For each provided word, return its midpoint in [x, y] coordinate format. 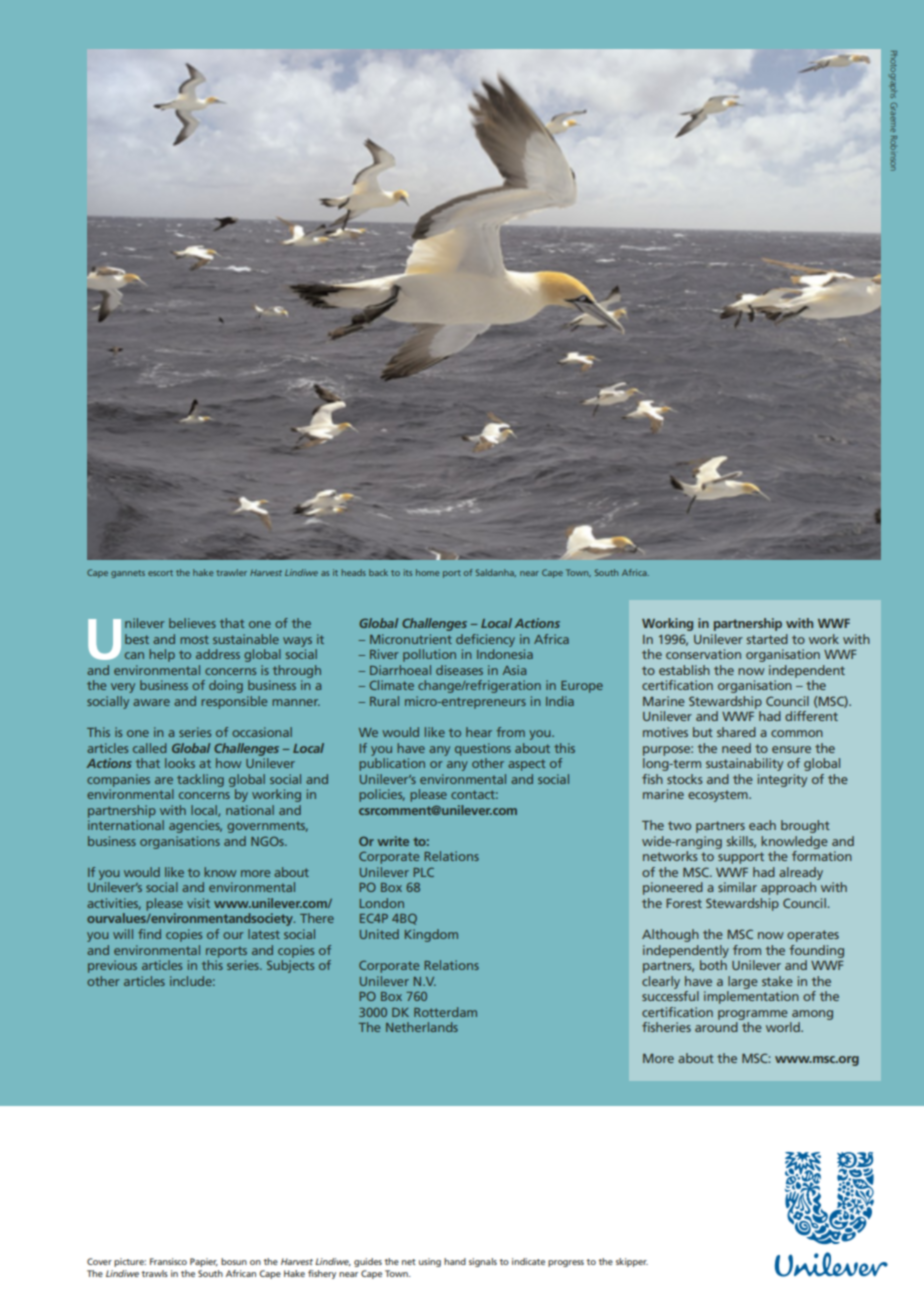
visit [198, 903]
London [382, 903]
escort [160, 573]
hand [455, 1261]
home [427, 572]
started [767, 639]
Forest [684, 903]
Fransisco [168, 1261]
